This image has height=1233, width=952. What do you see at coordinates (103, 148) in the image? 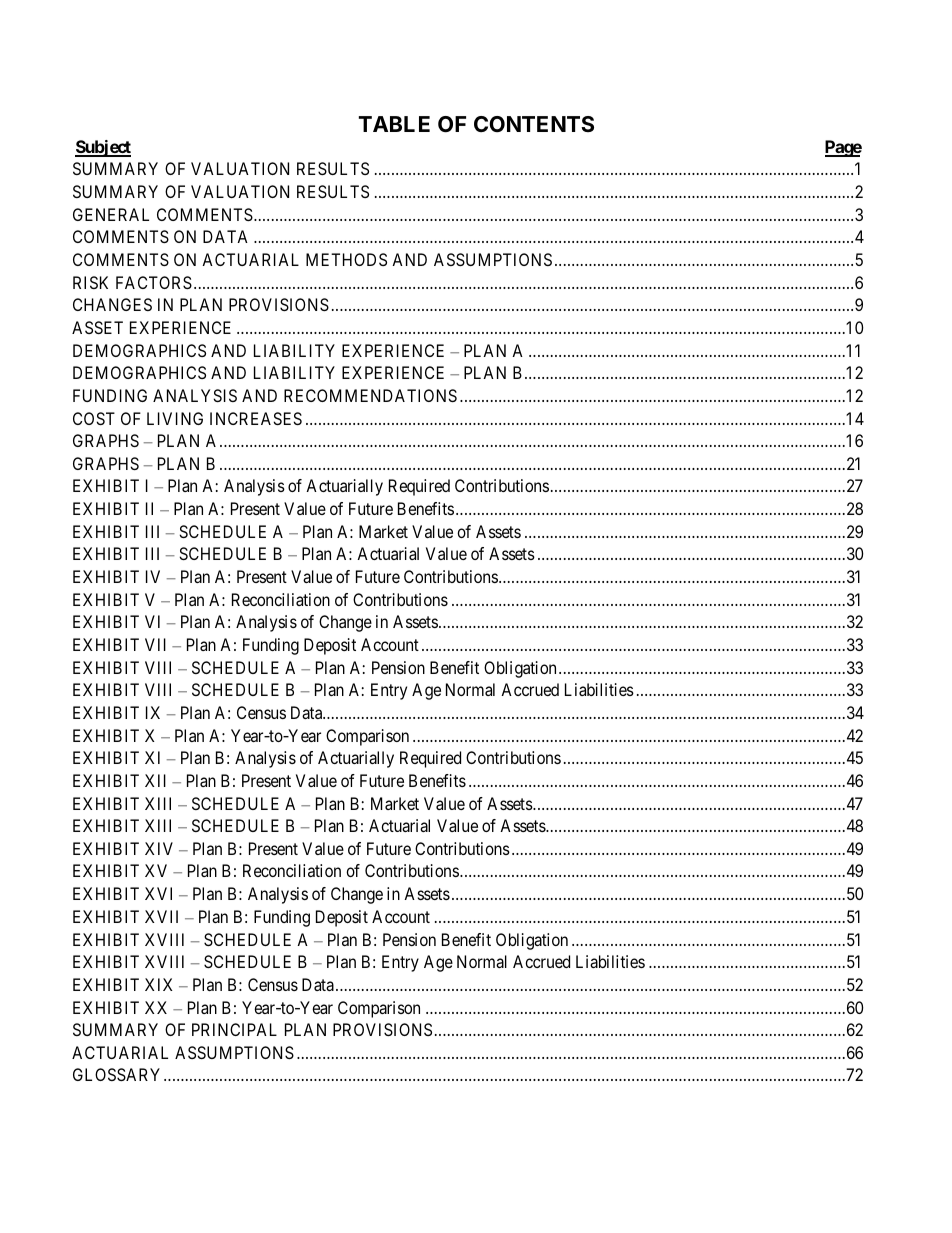
I see `Subject` at bounding box center [103, 148].
